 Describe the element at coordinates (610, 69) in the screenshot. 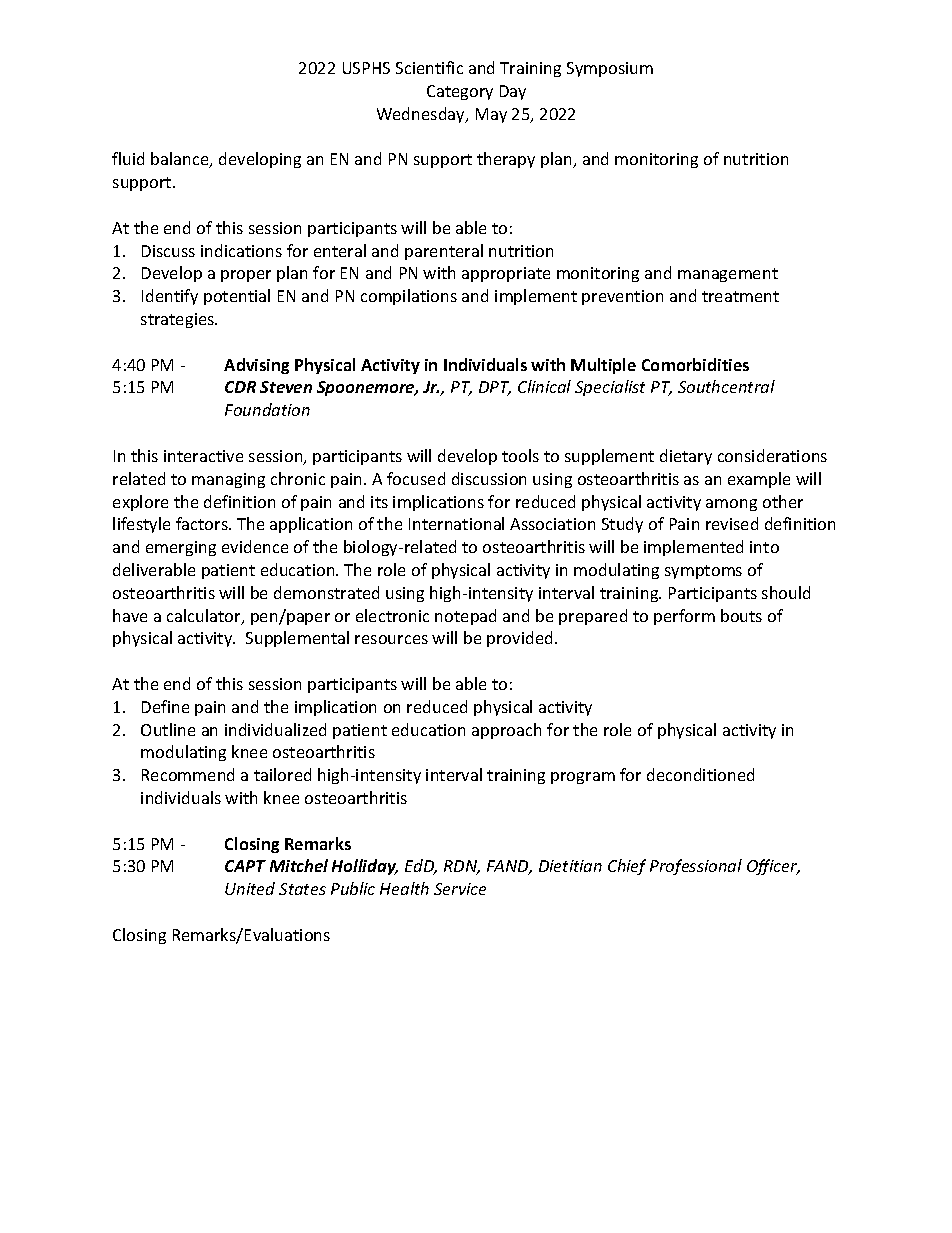

I see `Symposium` at that location.
